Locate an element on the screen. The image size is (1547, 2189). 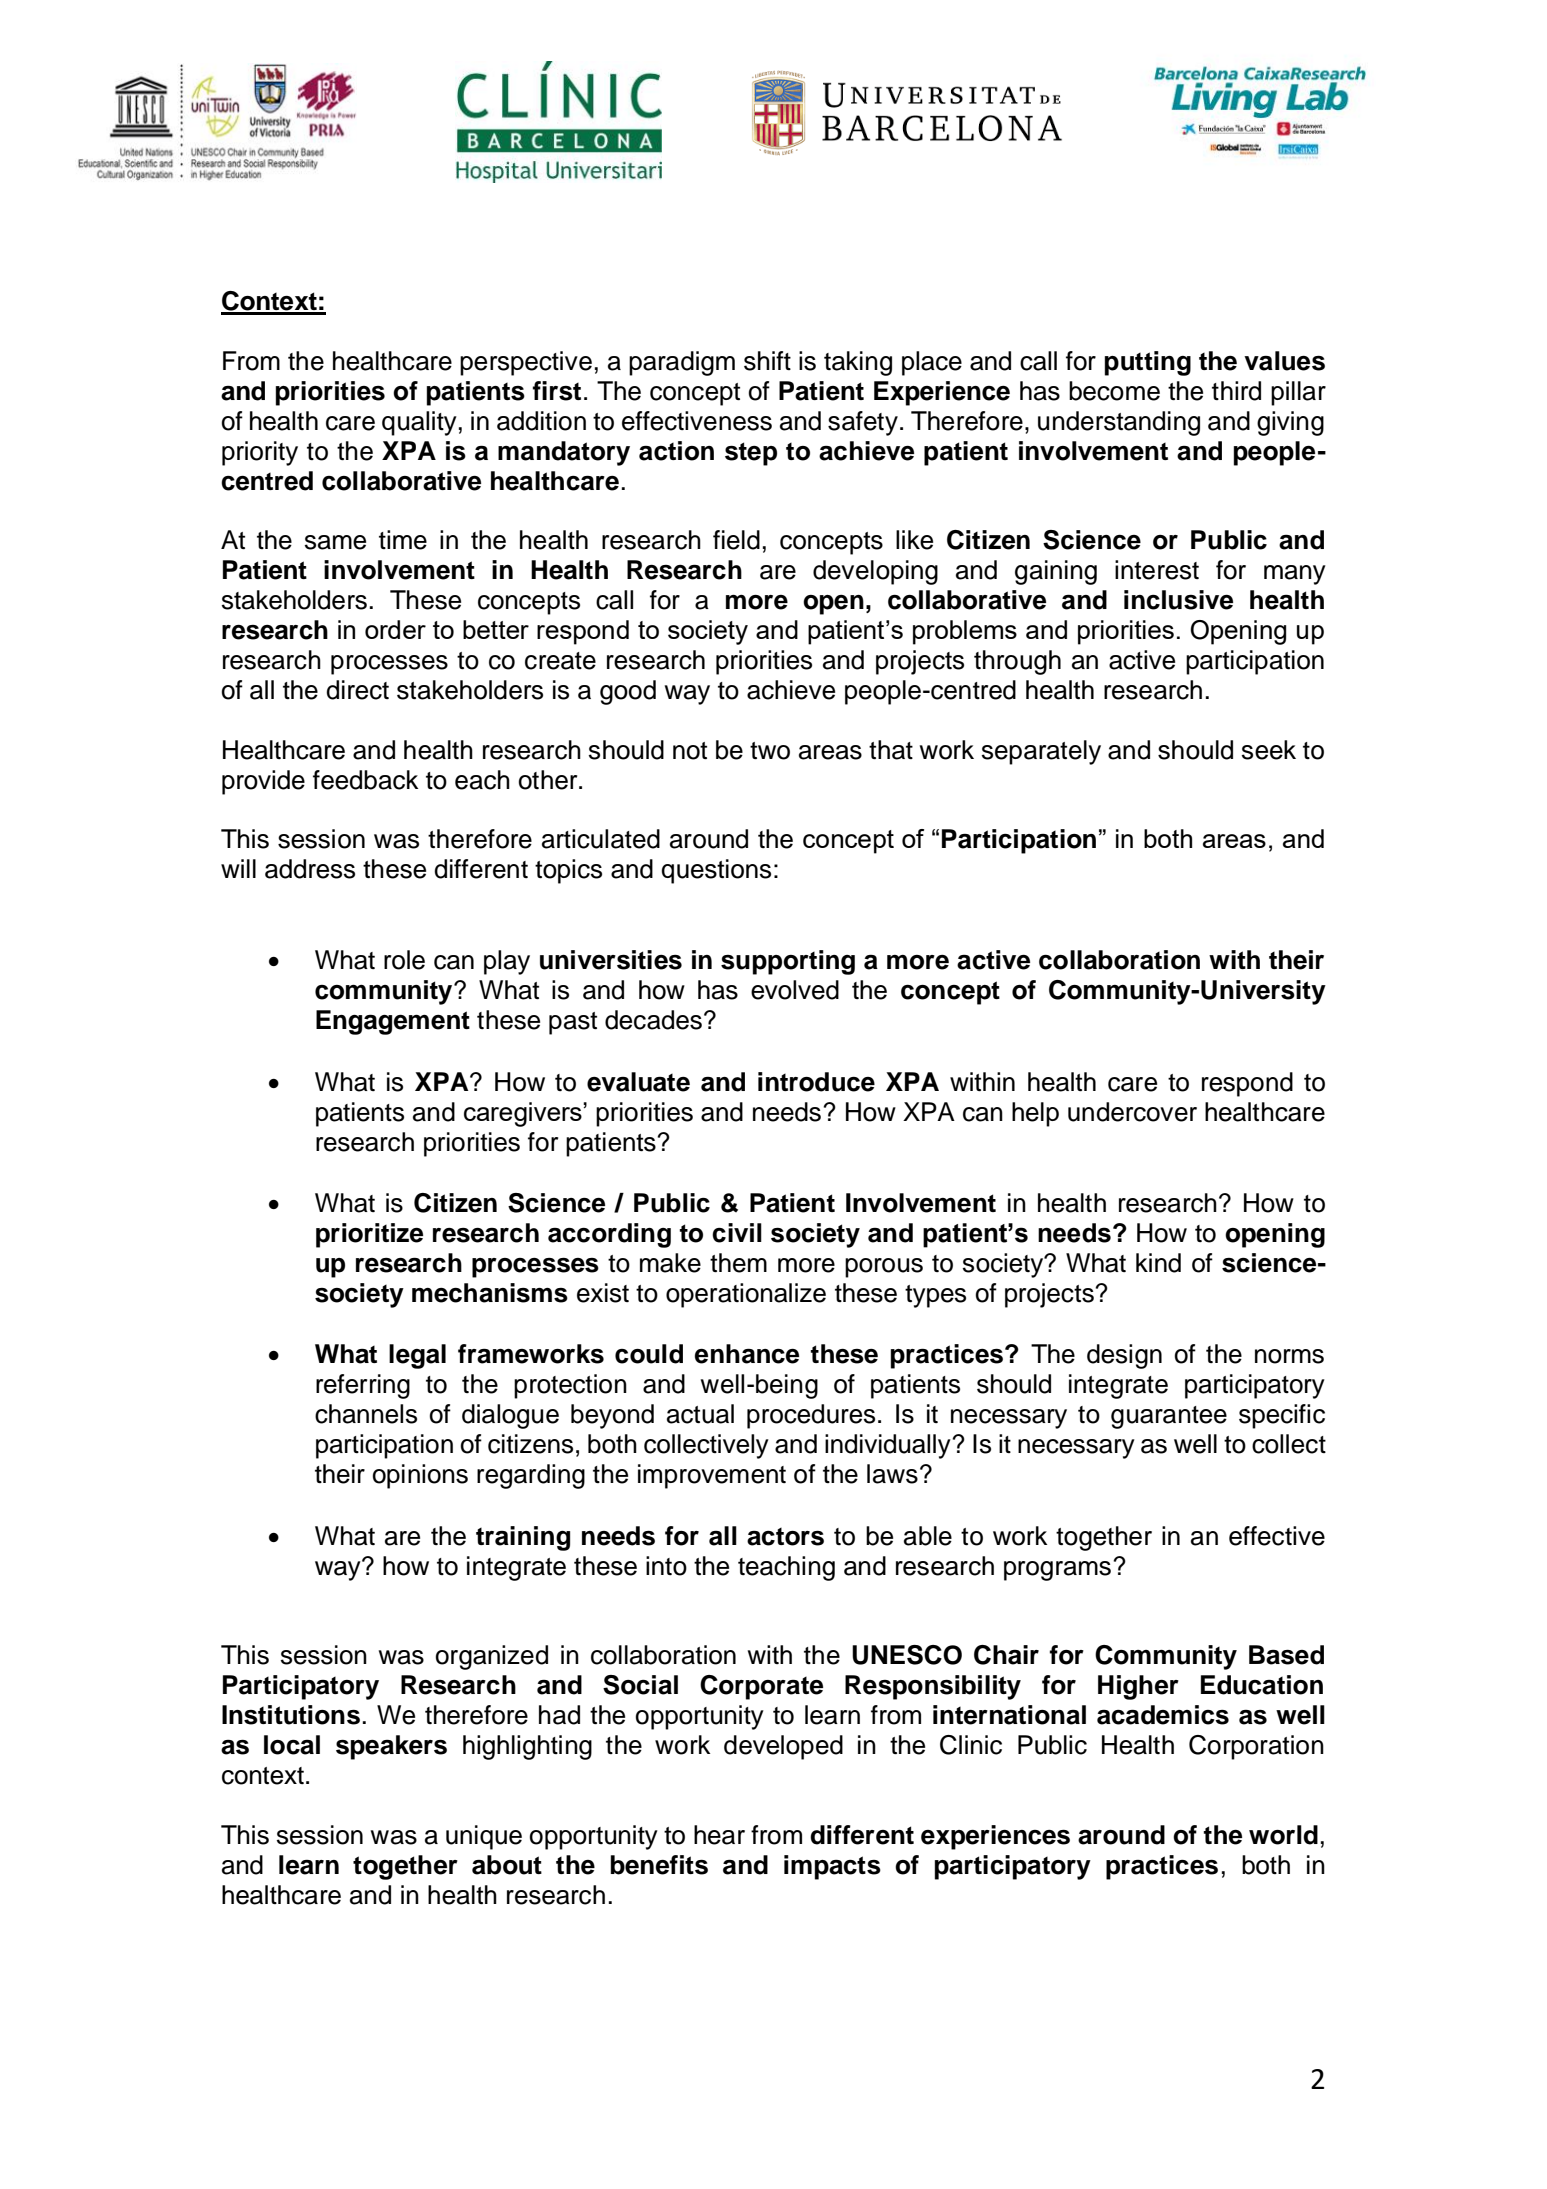
hear is located at coordinates (719, 1835).
